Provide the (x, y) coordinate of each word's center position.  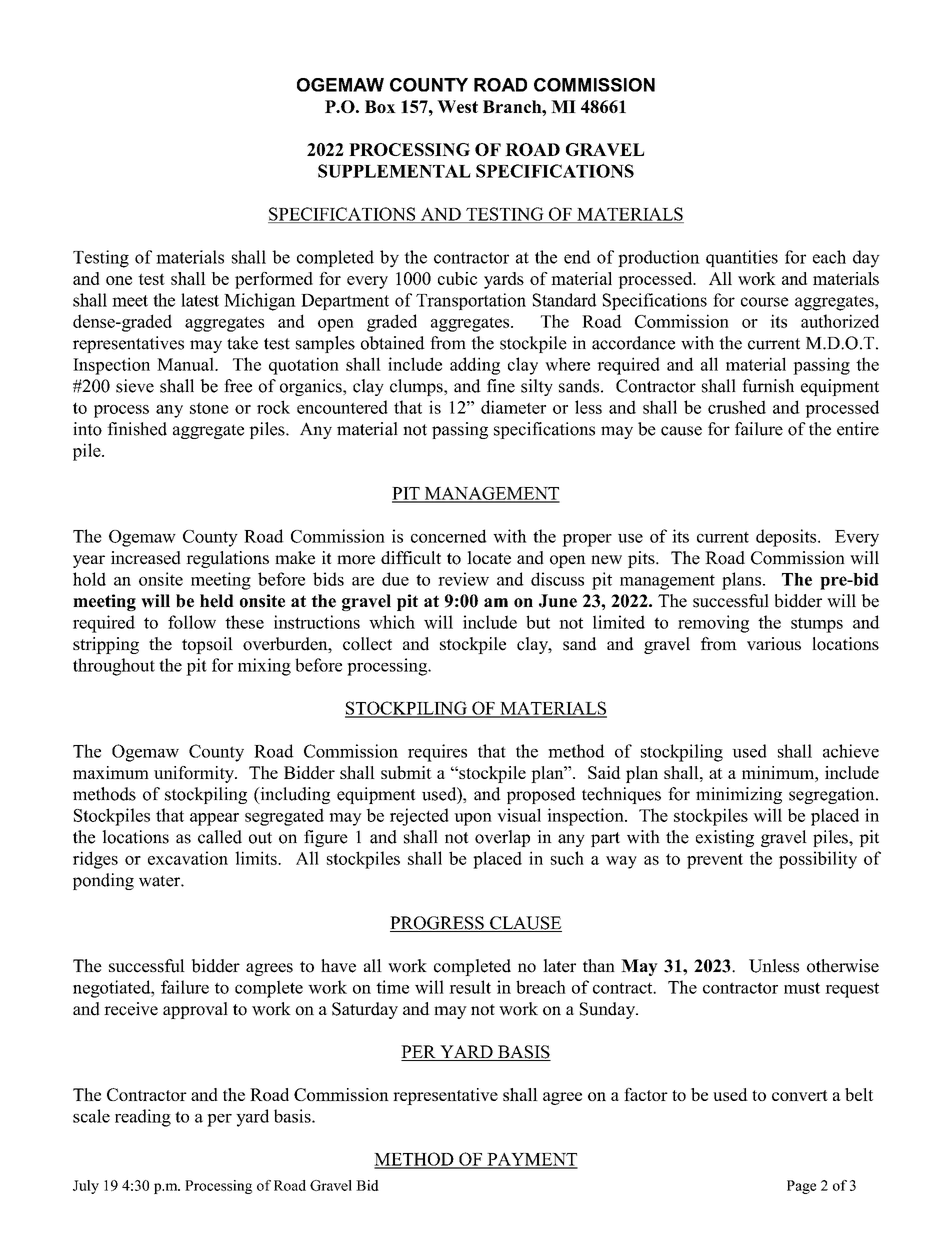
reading (143, 1118)
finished (137, 429)
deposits (787, 538)
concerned (449, 536)
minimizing (739, 795)
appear (214, 819)
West (457, 106)
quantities (742, 258)
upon (473, 819)
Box (380, 106)
